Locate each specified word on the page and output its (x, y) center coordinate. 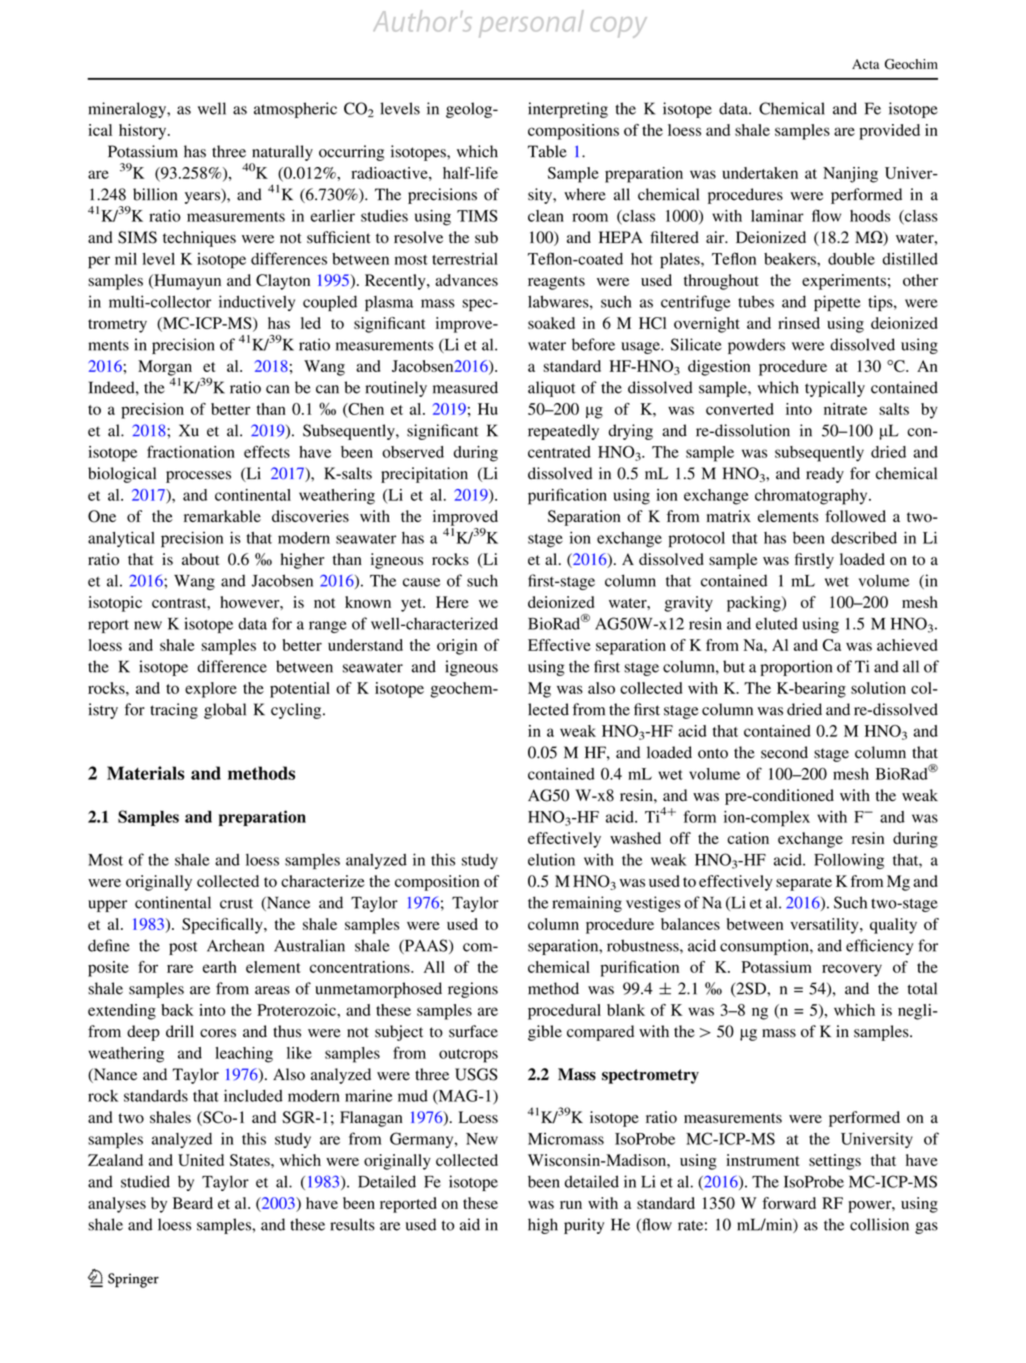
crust (236, 904)
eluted (777, 623)
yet (412, 605)
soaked (551, 323)
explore (211, 690)
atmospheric (295, 110)
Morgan (165, 368)
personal (531, 23)
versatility (825, 926)
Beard (193, 1203)
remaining (587, 904)
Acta (865, 64)
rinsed (799, 323)
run (571, 1205)
